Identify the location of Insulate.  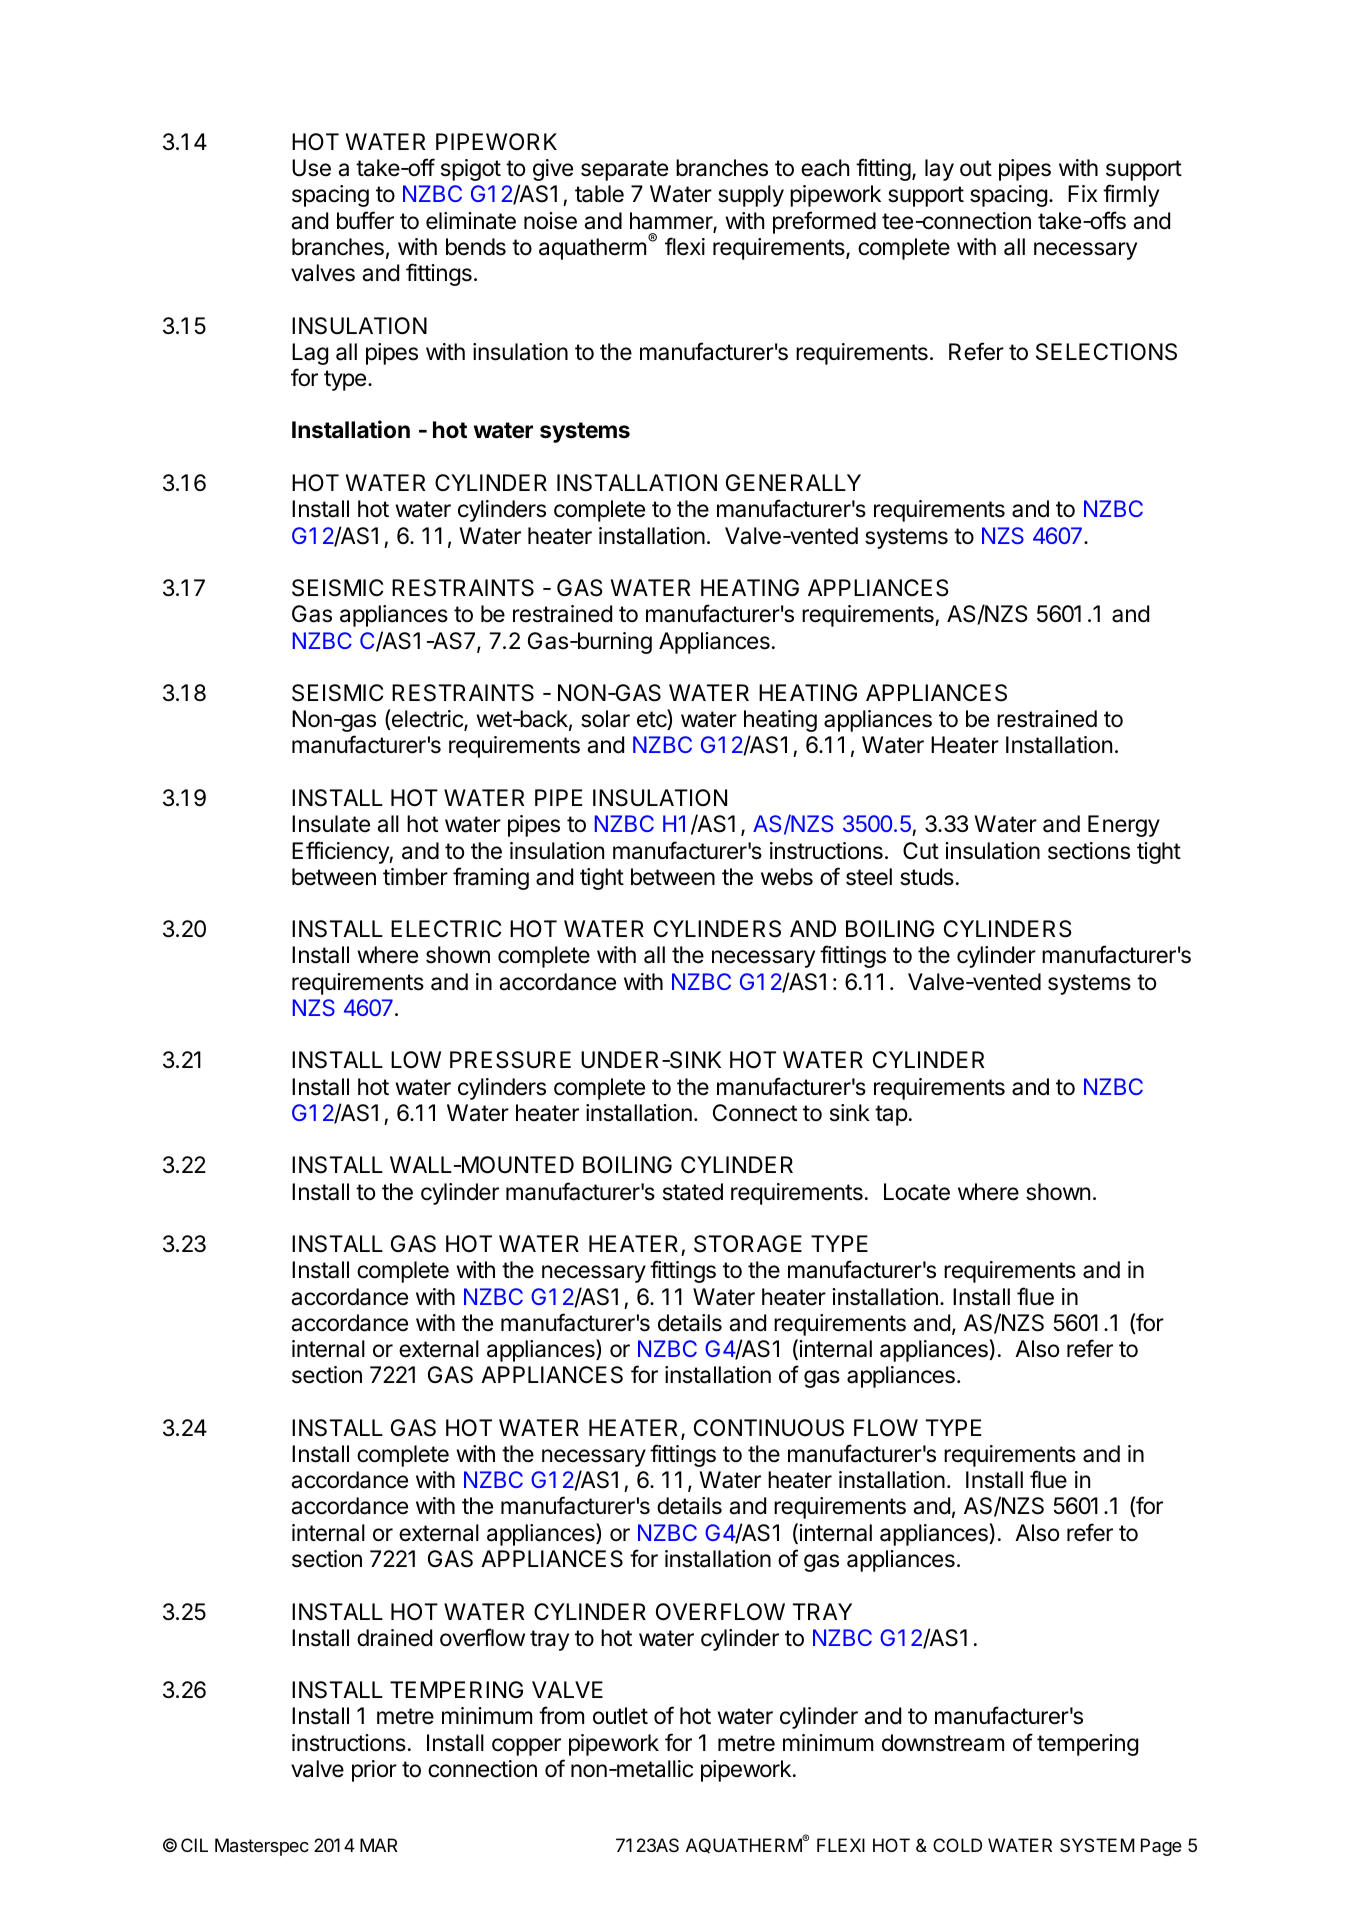
(331, 824).
